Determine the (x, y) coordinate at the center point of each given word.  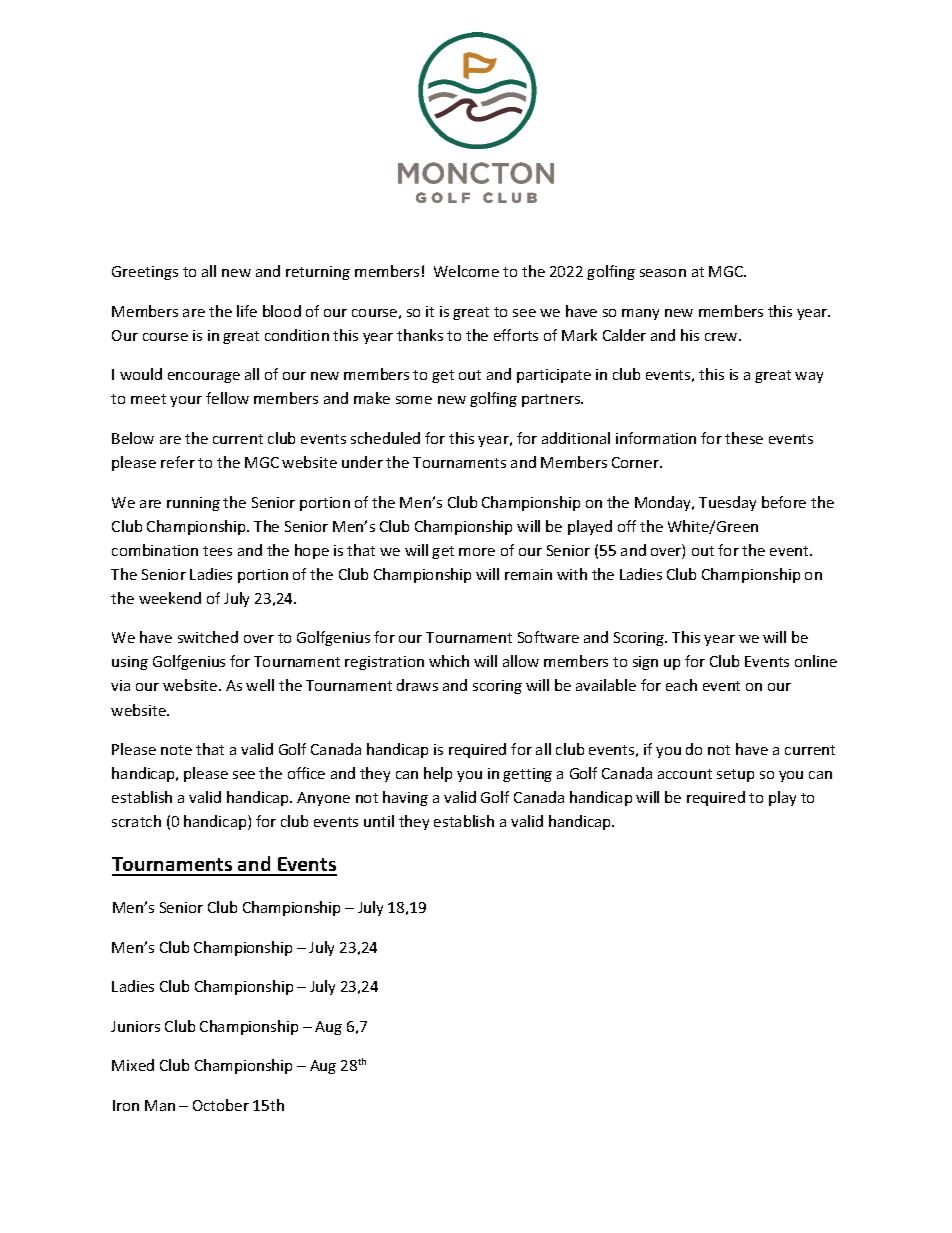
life (247, 311)
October (221, 1105)
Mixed (133, 1065)
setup (735, 775)
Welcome (466, 271)
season (663, 273)
